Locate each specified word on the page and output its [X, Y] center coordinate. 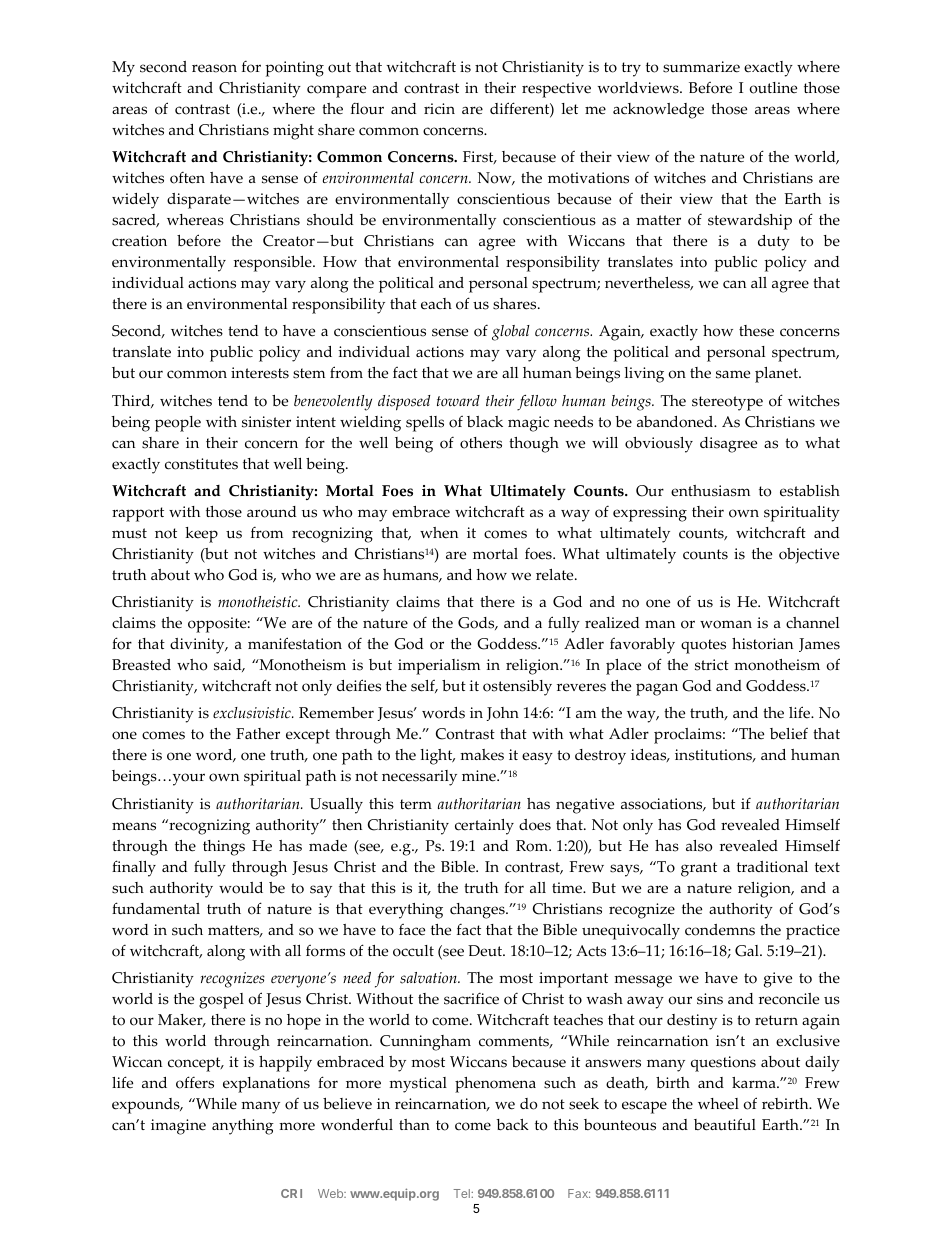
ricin [439, 109]
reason [214, 68]
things [224, 848]
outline [773, 88]
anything [243, 1127]
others [481, 443]
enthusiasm [710, 491]
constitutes [201, 464]
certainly [484, 827]
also [699, 846]
